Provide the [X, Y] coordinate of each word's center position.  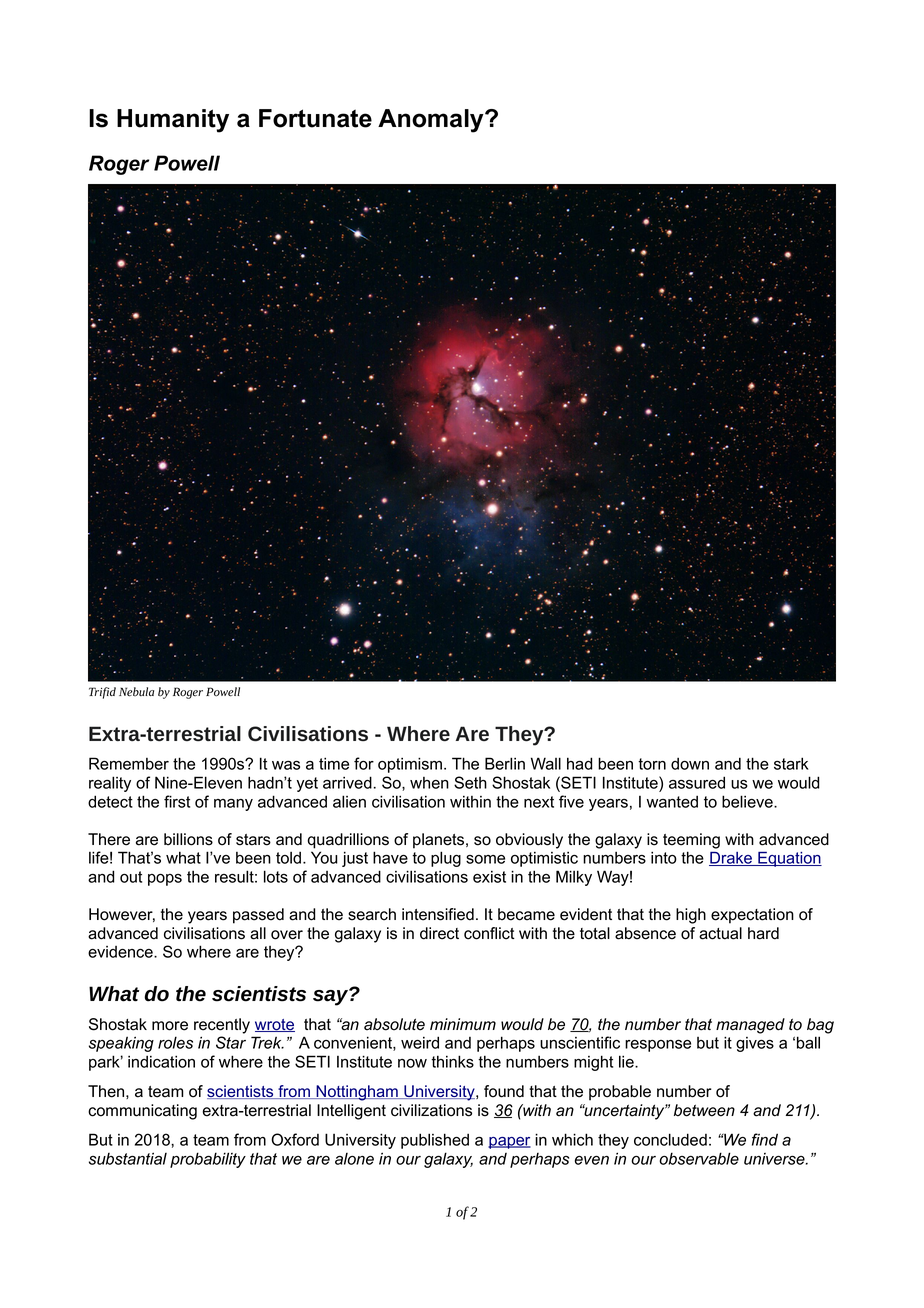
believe [748, 801]
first [177, 801]
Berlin [505, 763]
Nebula [136, 692]
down [690, 763]
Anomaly [432, 121]
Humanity [173, 121]
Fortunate [315, 118]
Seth [470, 782]
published [435, 1141]
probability [208, 1160]
